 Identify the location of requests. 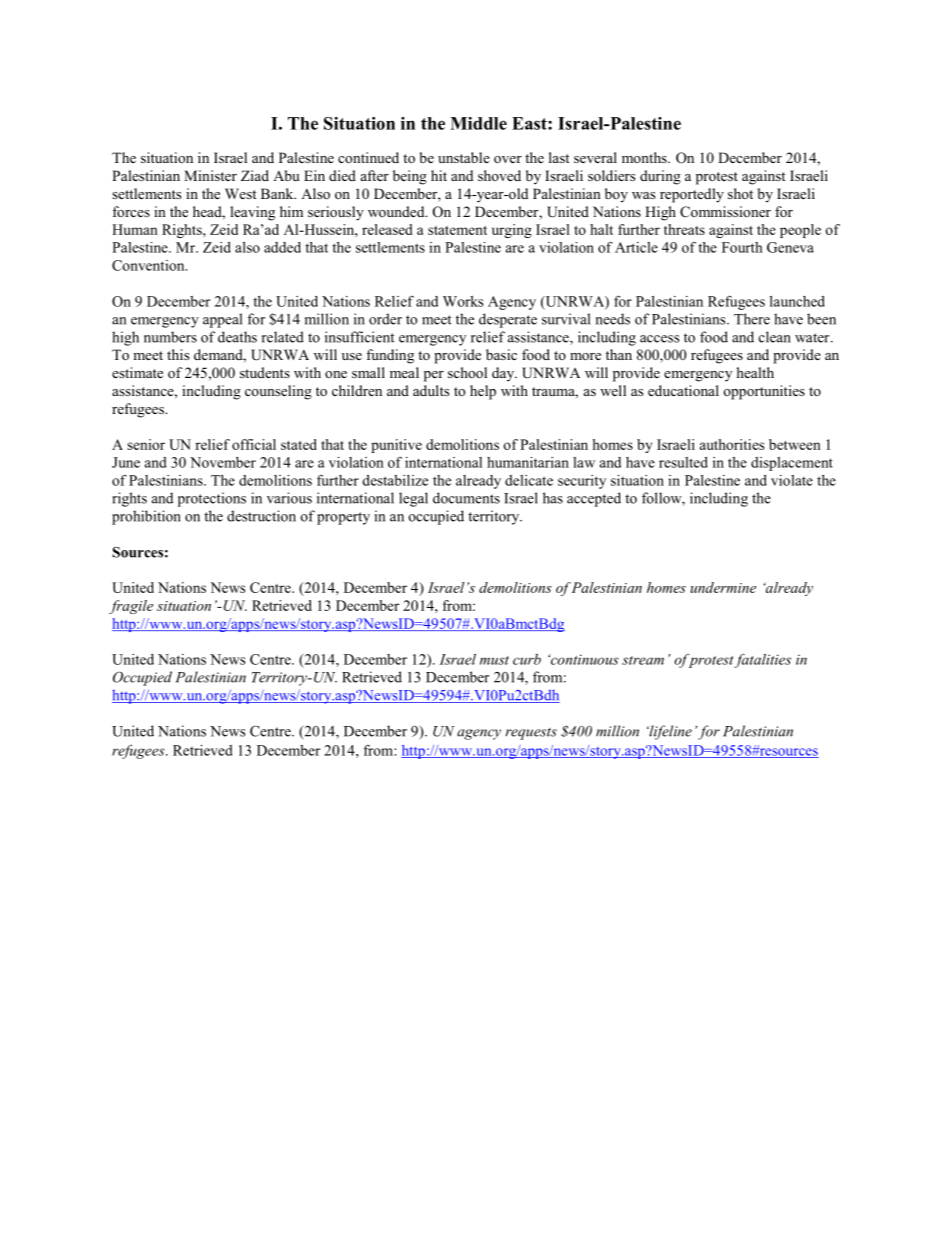
(531, 734).
